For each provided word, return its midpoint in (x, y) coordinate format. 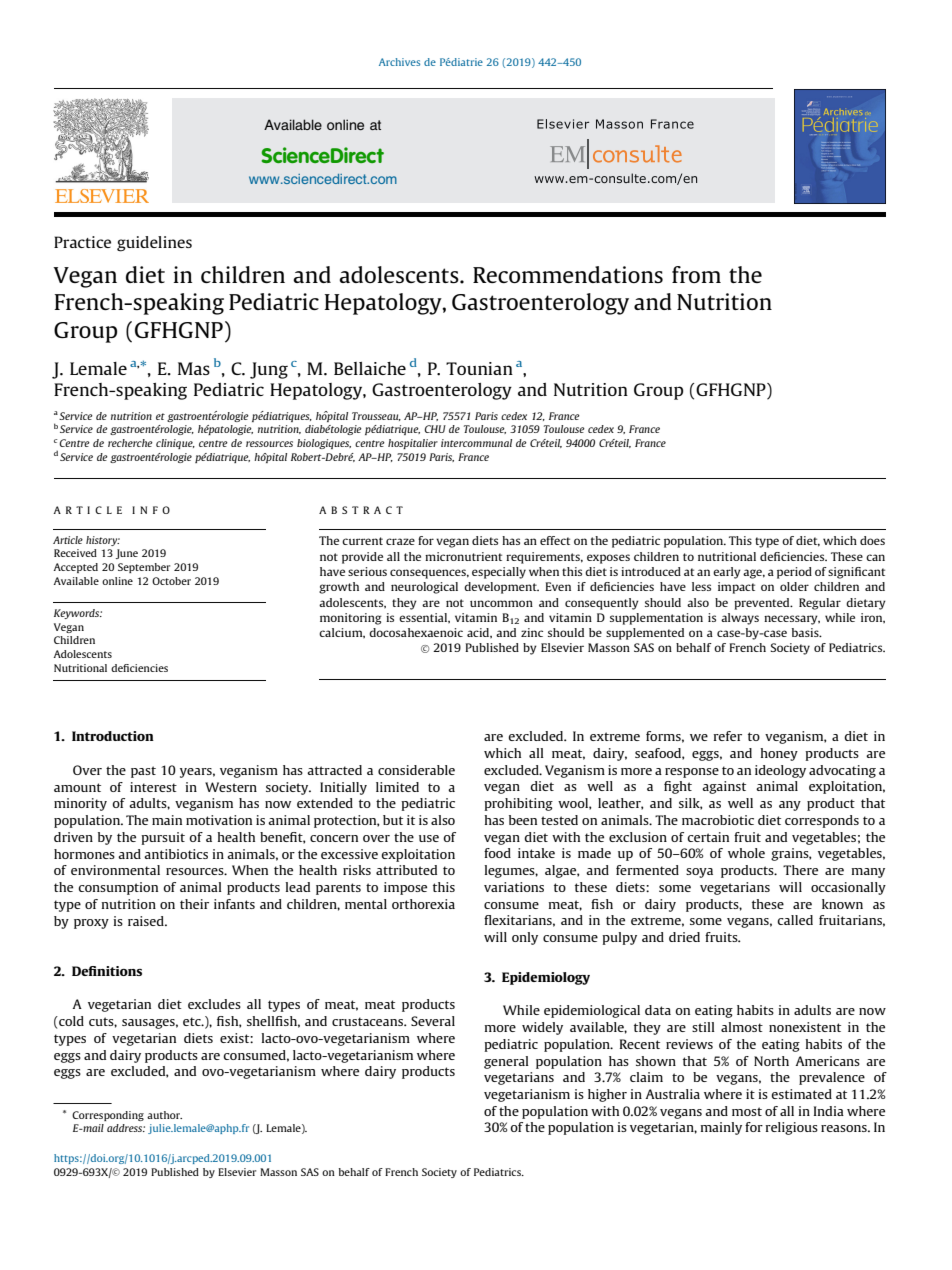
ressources (269, 444)
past (143, 772)
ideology (780, 771)
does (872, 540)
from (696, 274)
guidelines (154, 244)
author (164, 1115)
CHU (435, 429)
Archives (399, 62)
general (506, 1062)
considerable (416, 770)
